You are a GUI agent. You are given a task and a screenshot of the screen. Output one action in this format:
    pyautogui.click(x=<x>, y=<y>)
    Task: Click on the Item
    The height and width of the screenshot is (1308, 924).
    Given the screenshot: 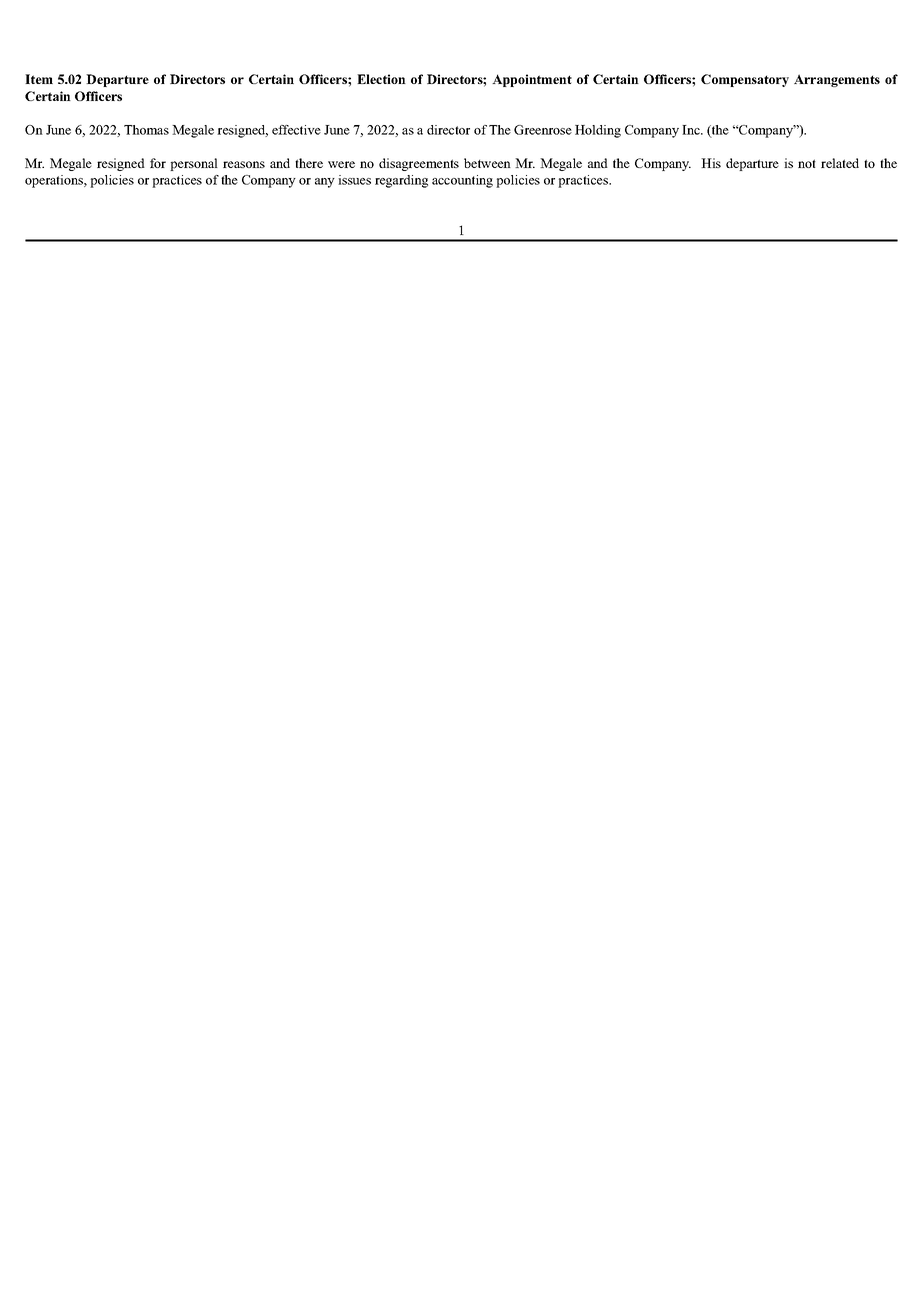 What is the action you would take?
    pyautogui.click(x=39, y=79)
